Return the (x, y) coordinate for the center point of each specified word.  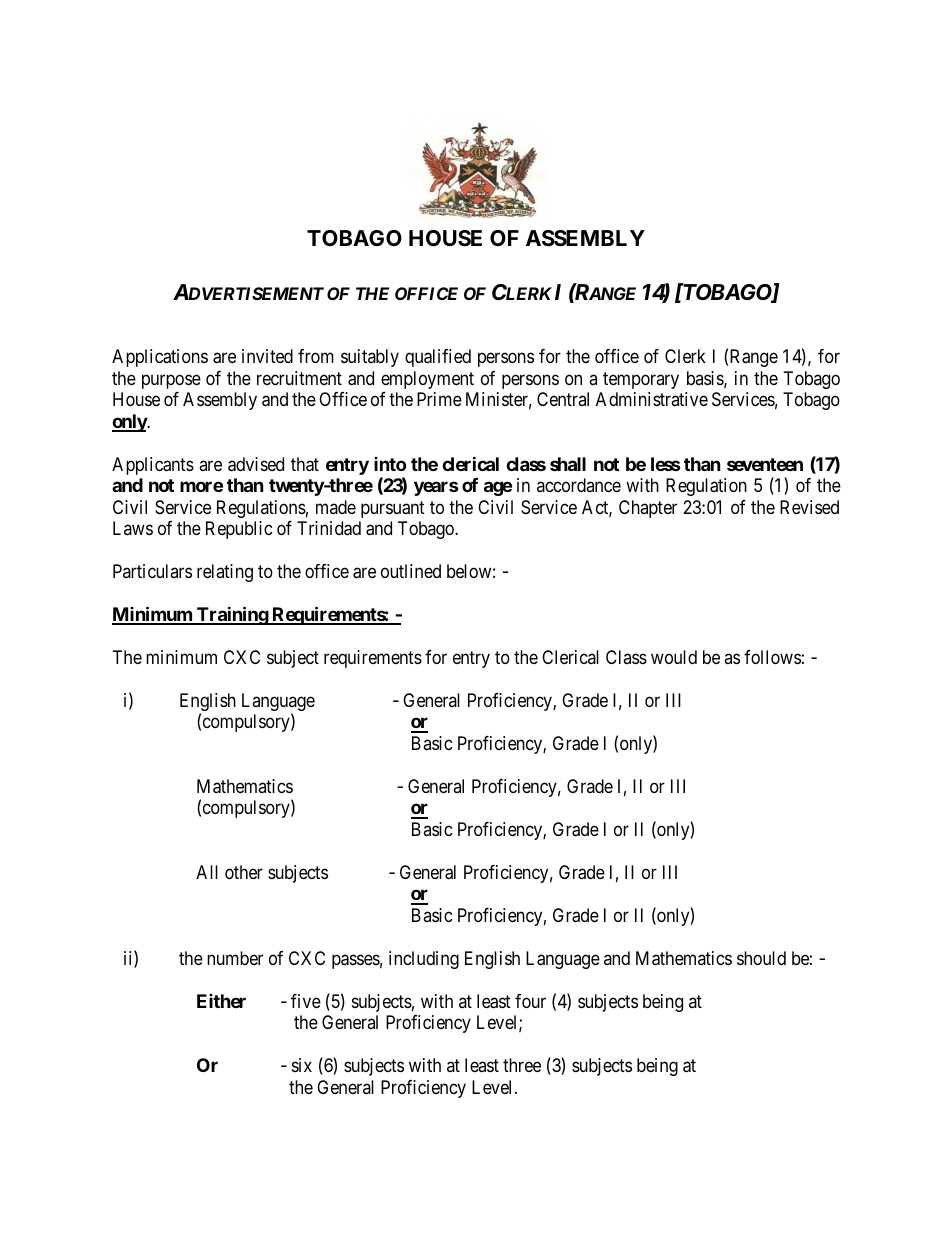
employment (427, 380)
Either (221, 1001)
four (530, 1001)
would (674, 657)
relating (225, 573)
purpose (171, 381)
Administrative (652, 399)
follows (772, 657)
